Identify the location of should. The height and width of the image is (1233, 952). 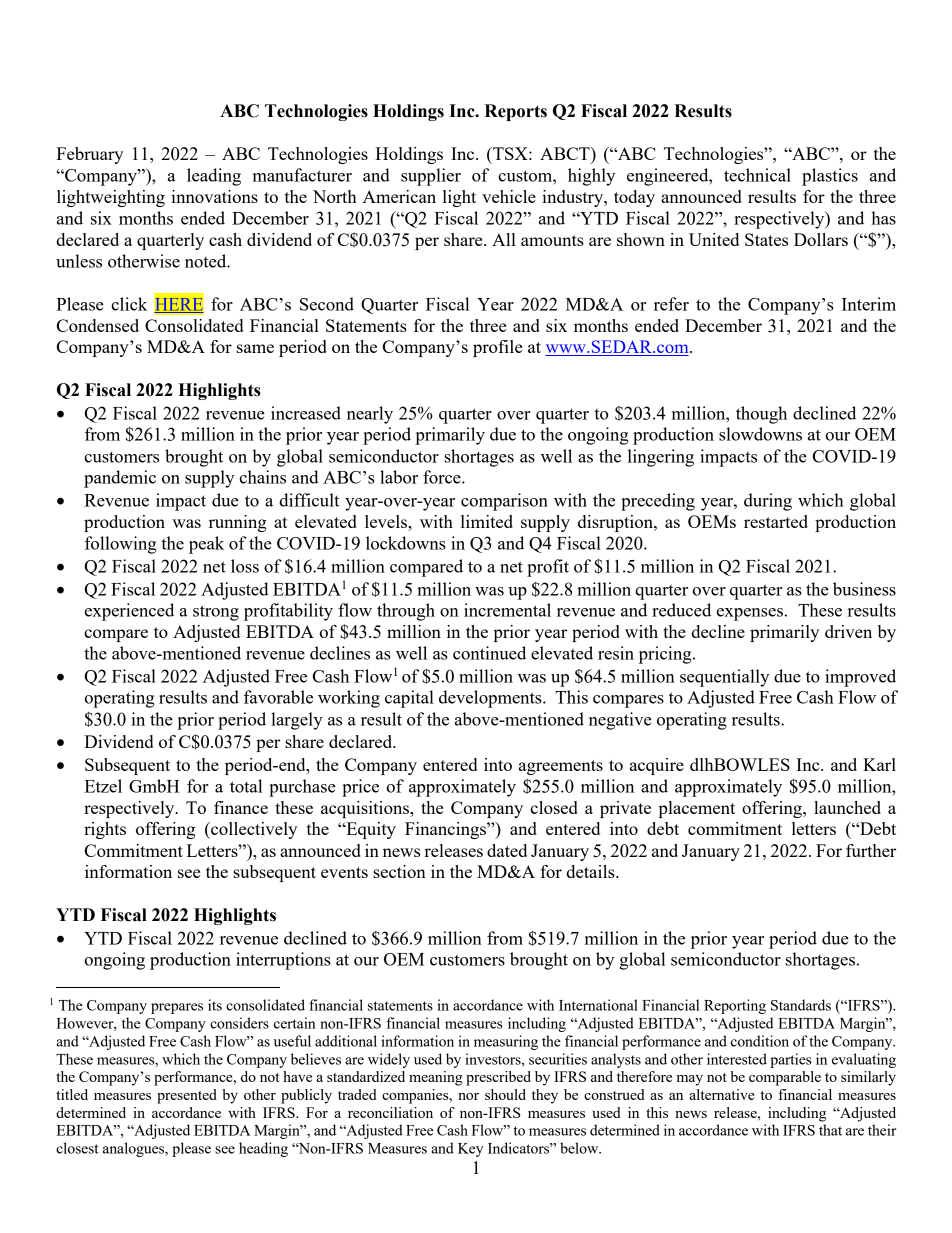
(505, 1094).
